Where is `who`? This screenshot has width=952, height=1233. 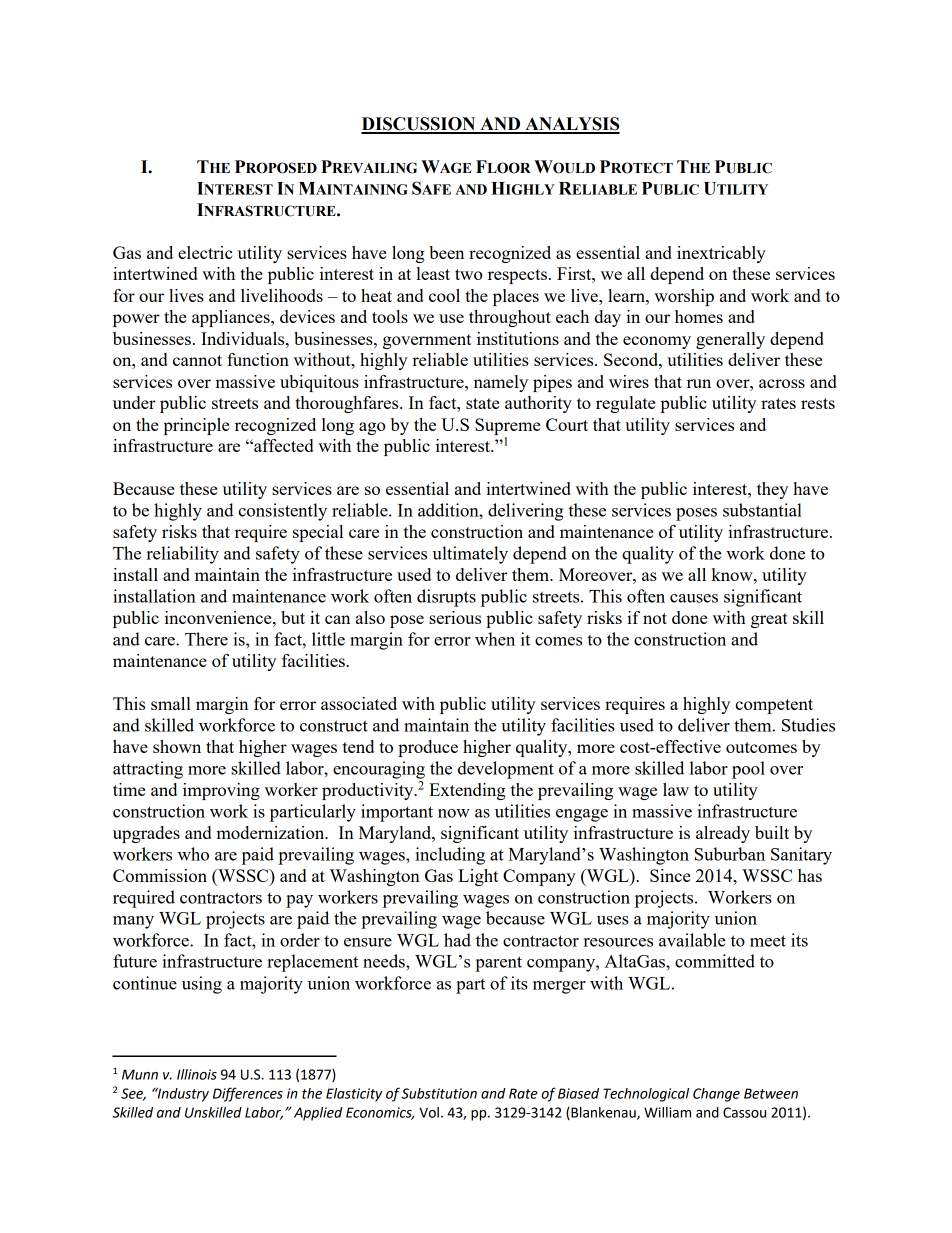
who is located at coordinates (193, 854).
